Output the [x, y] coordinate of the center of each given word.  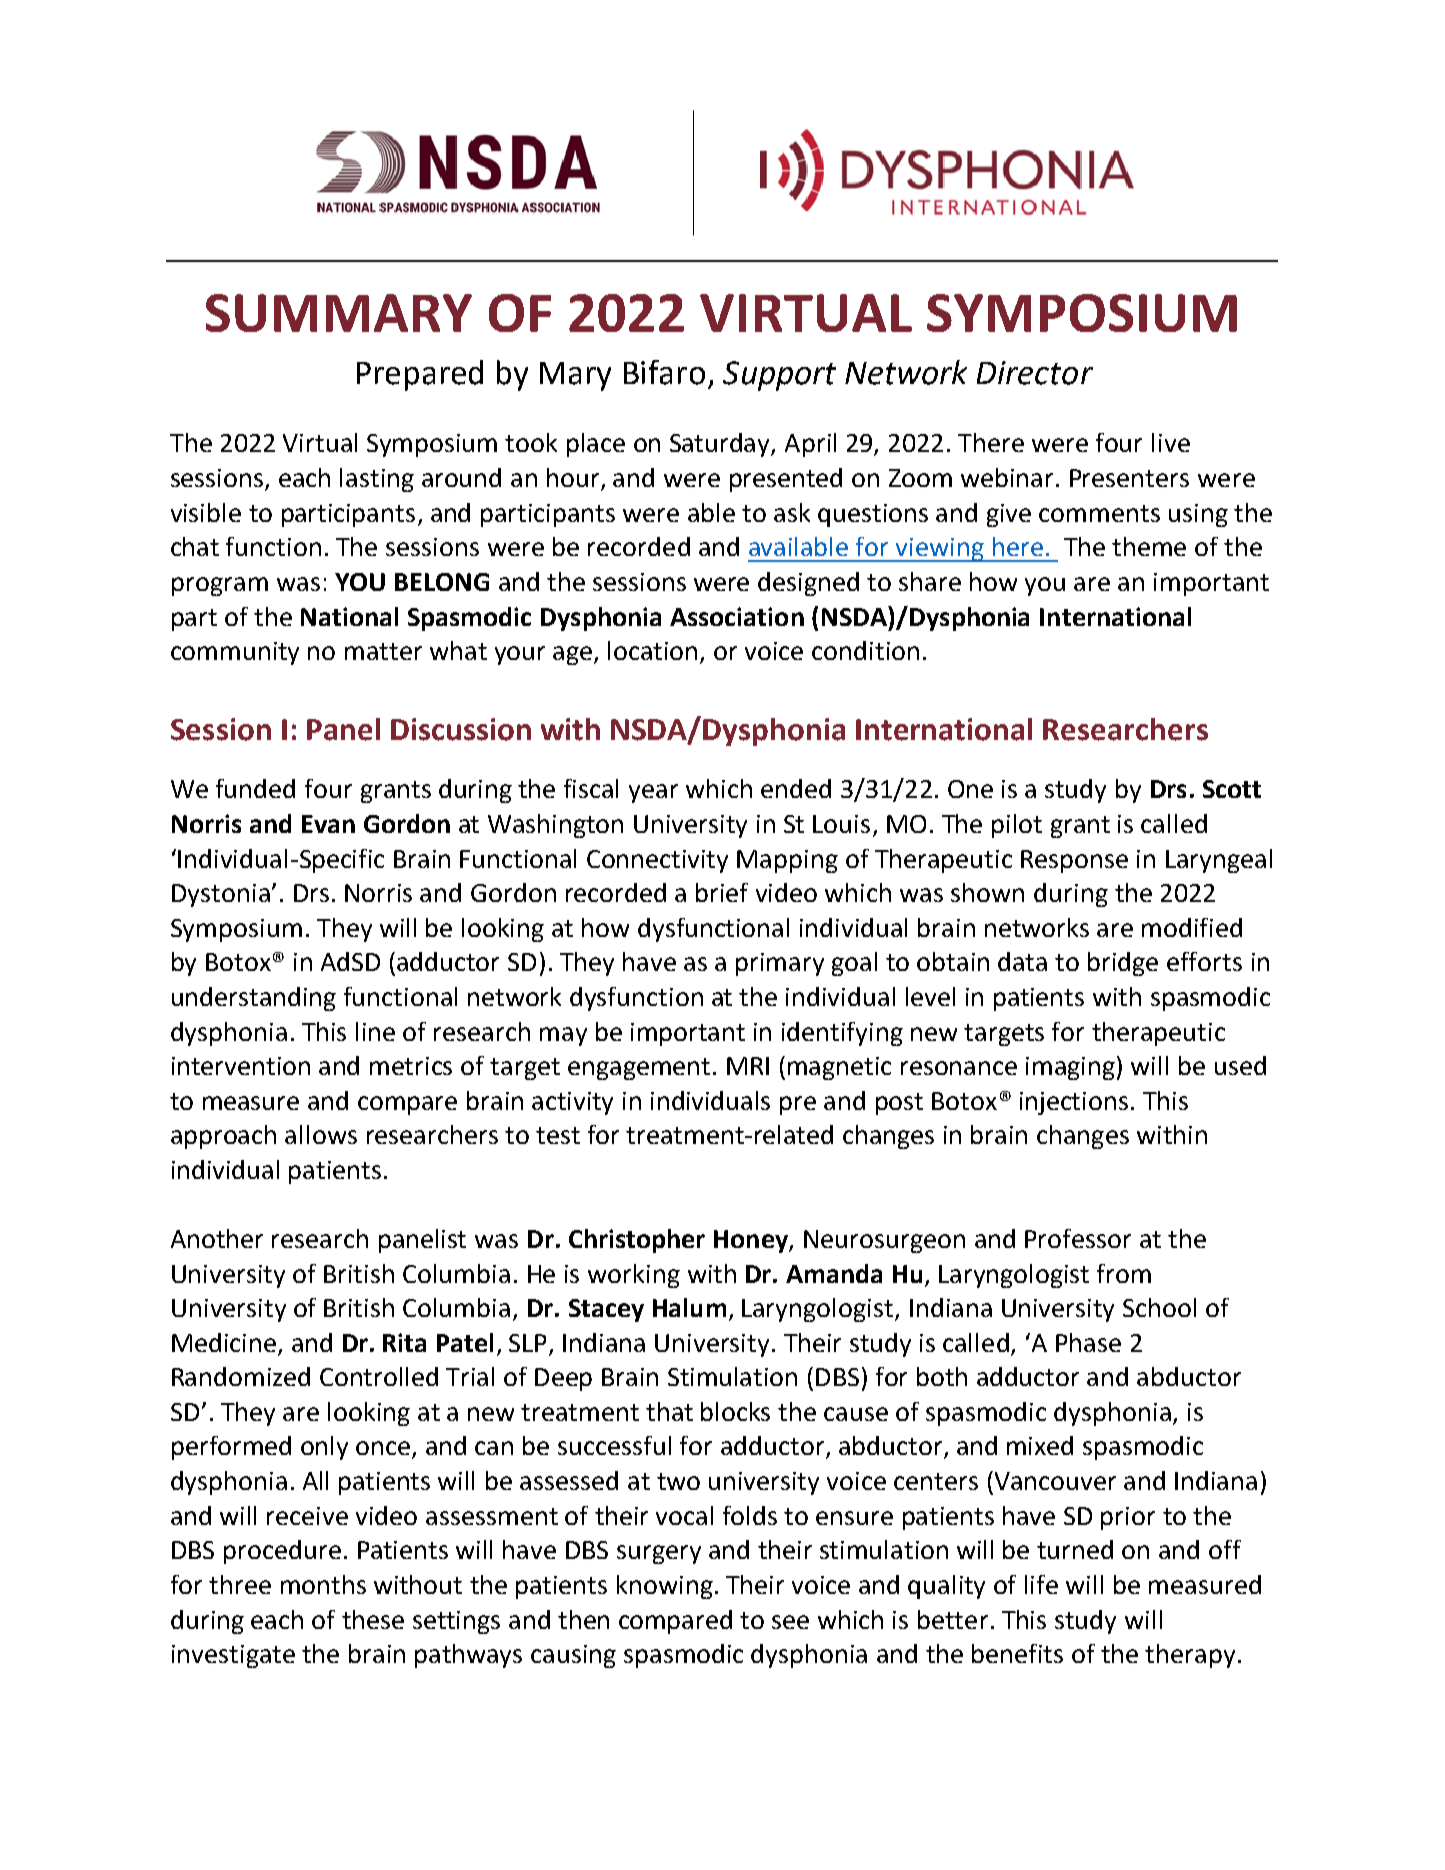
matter [383, 651]
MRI [748, 1066]
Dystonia [221, 895]
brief [722, 892]
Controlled [379, 1376]
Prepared [420, 375]
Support [779, 376]
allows [321, 1134]
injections [1074, 1103]
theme [1149, 546]
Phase [1088, 1342]
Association [737, 616]
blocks [735, 1411]
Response [1074, 861]
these [373, 1619]
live [1171, 442]
